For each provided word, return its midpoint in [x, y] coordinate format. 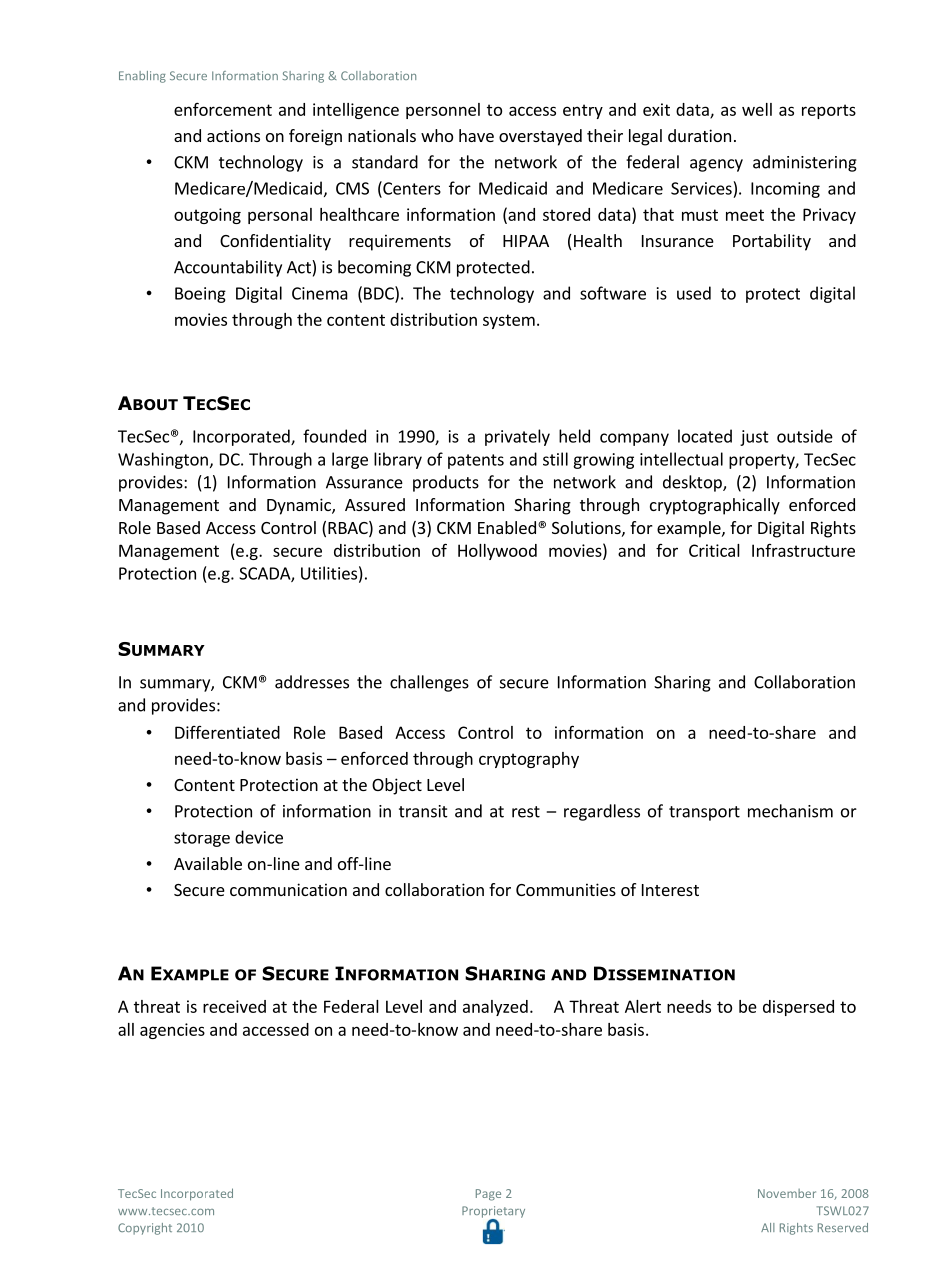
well [757, 109]
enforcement [223, 109]
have [476, 135]
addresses [312, 682]
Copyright [145, 1229]
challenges [429, 683]
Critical [714, 550]
